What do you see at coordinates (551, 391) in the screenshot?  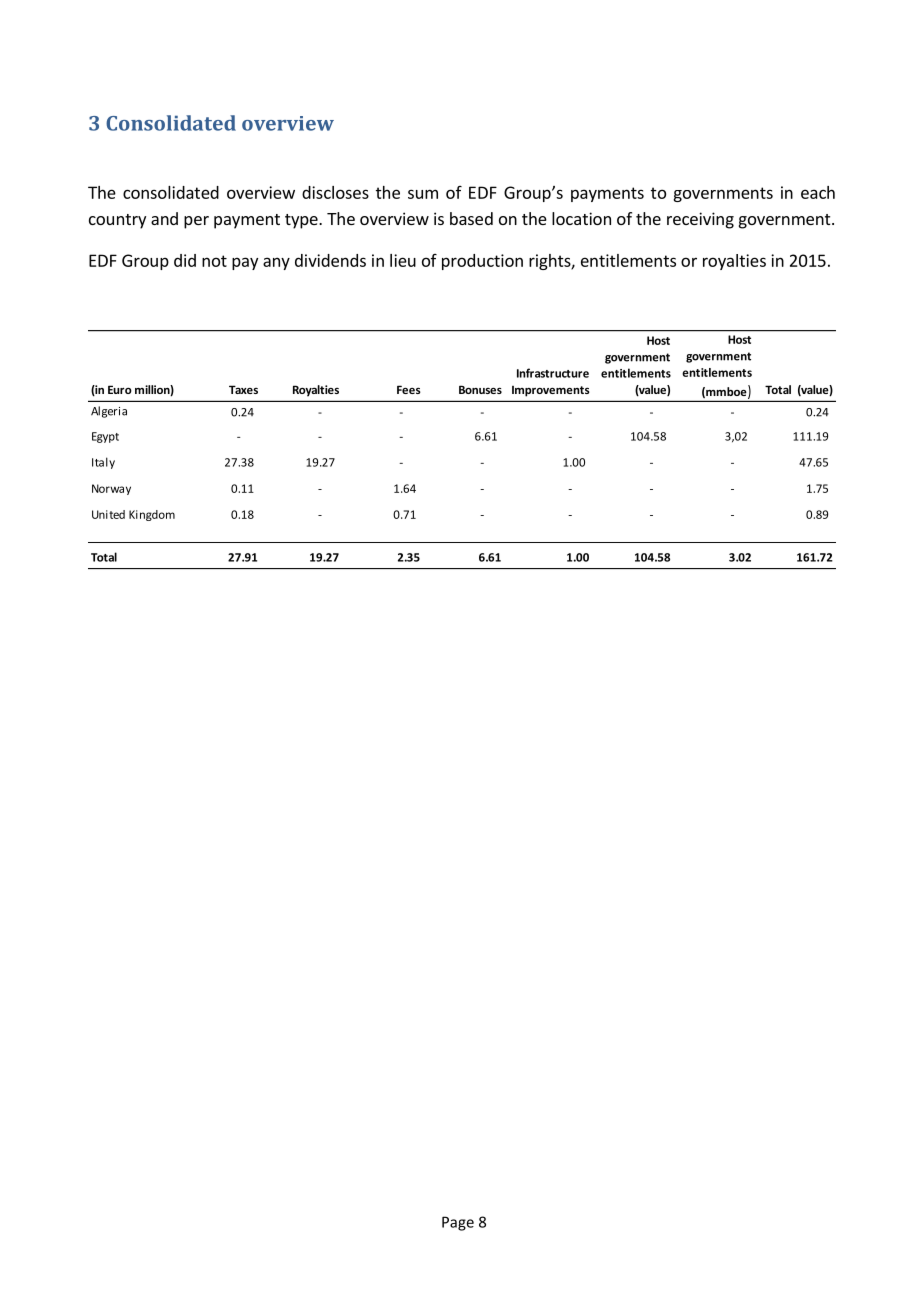 I see `Improvements` at bounding box center [551, 391].
